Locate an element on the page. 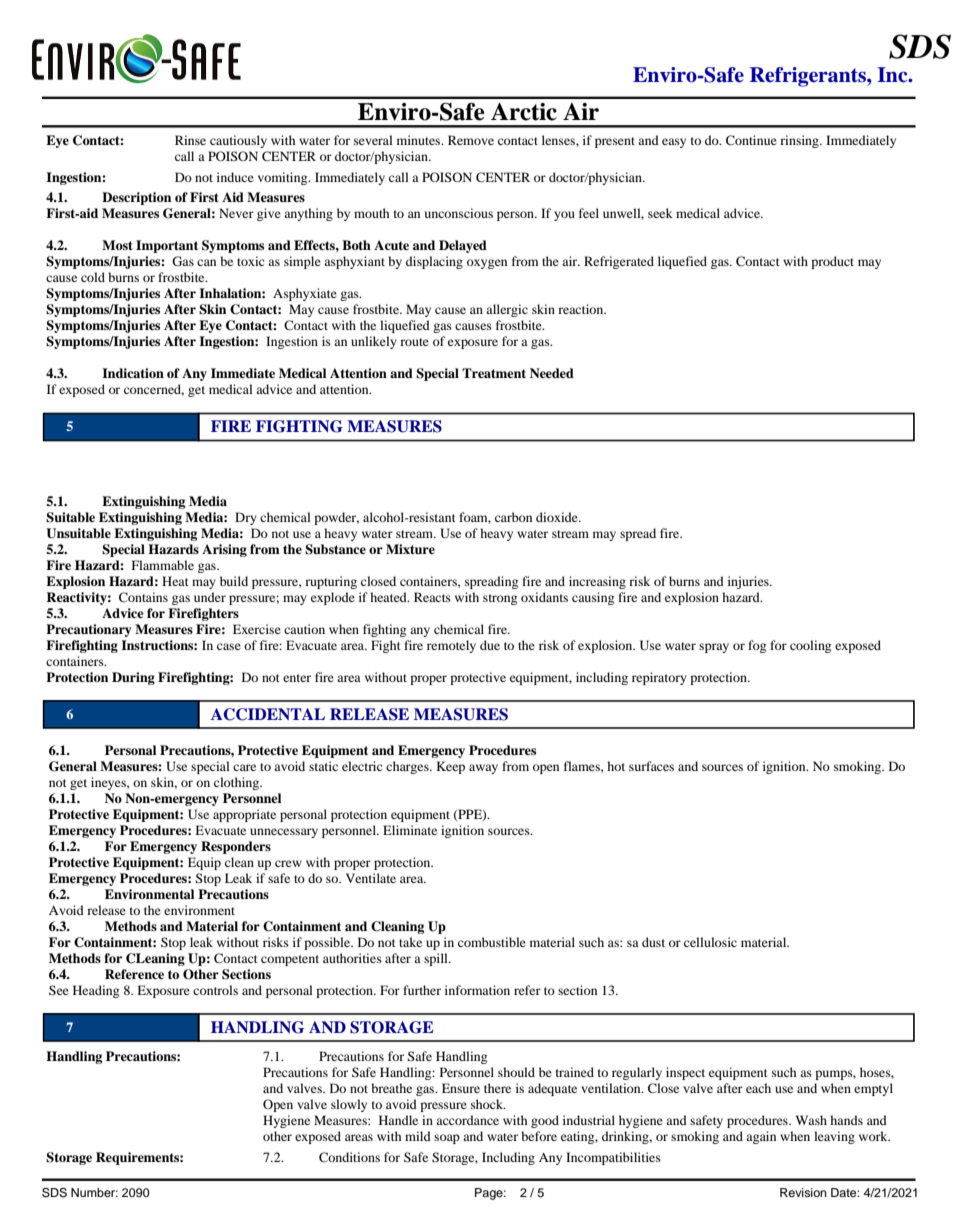 The image size is (980, 1230). carbon is located at coordinates (513, 517).
